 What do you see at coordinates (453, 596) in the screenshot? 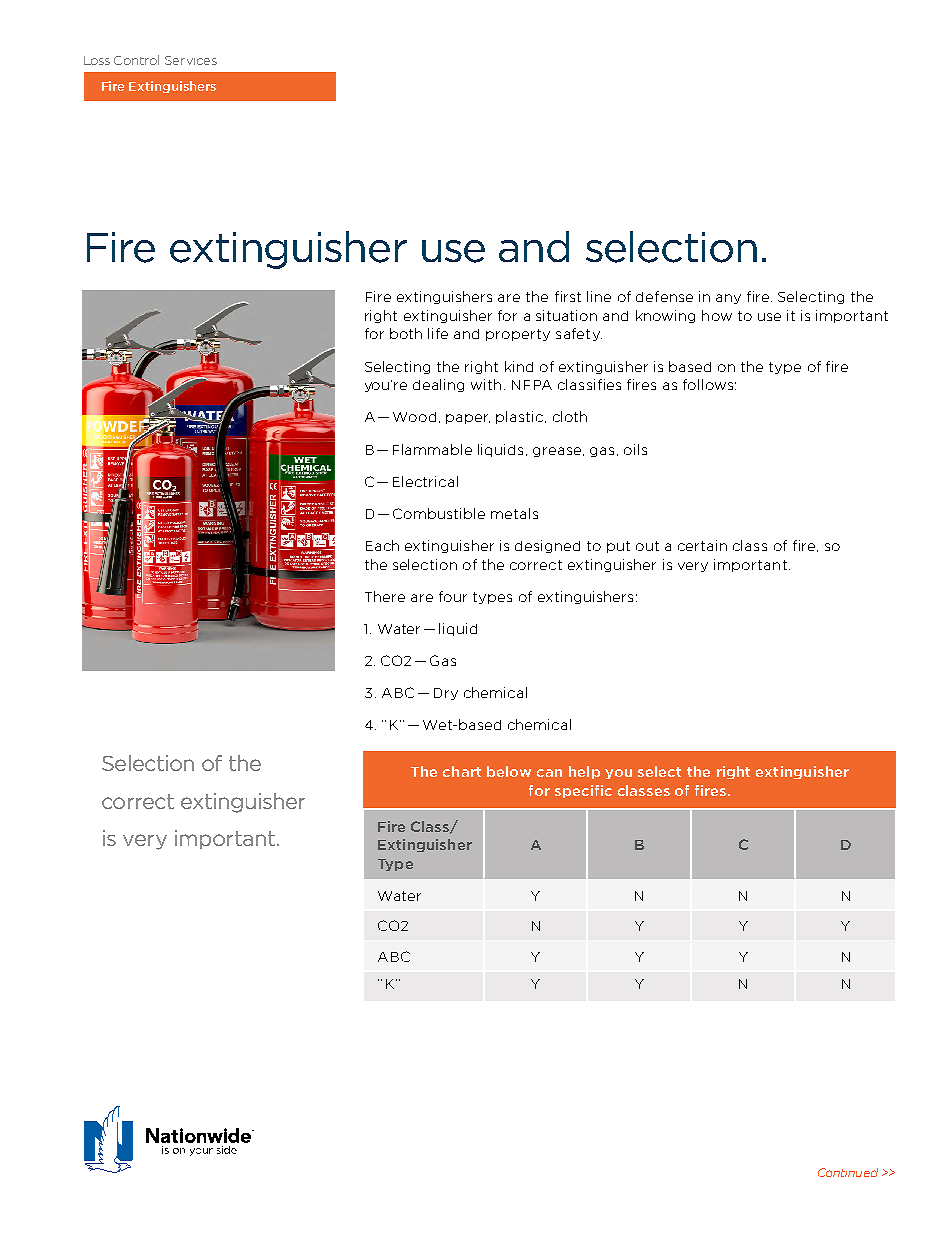
I see `four` at bounding box center [453, 596].
